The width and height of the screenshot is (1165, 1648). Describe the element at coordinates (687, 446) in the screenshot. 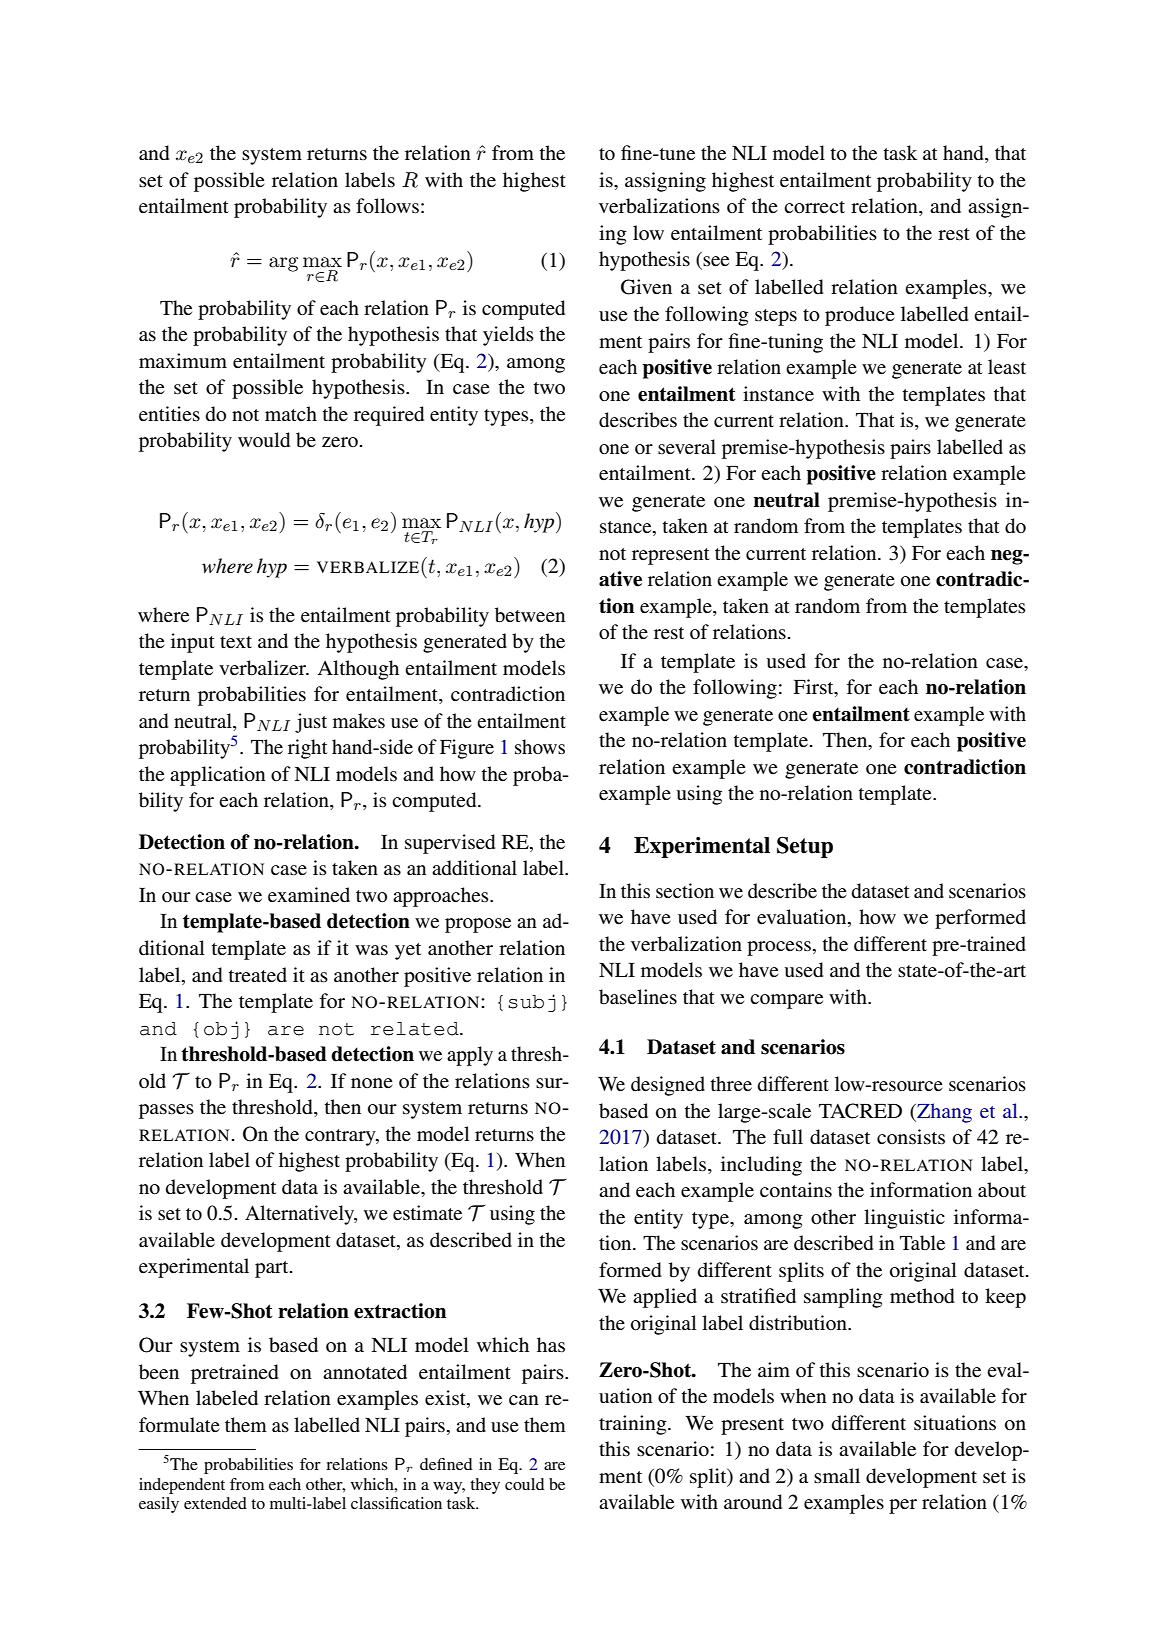

I see `several` at that location.
